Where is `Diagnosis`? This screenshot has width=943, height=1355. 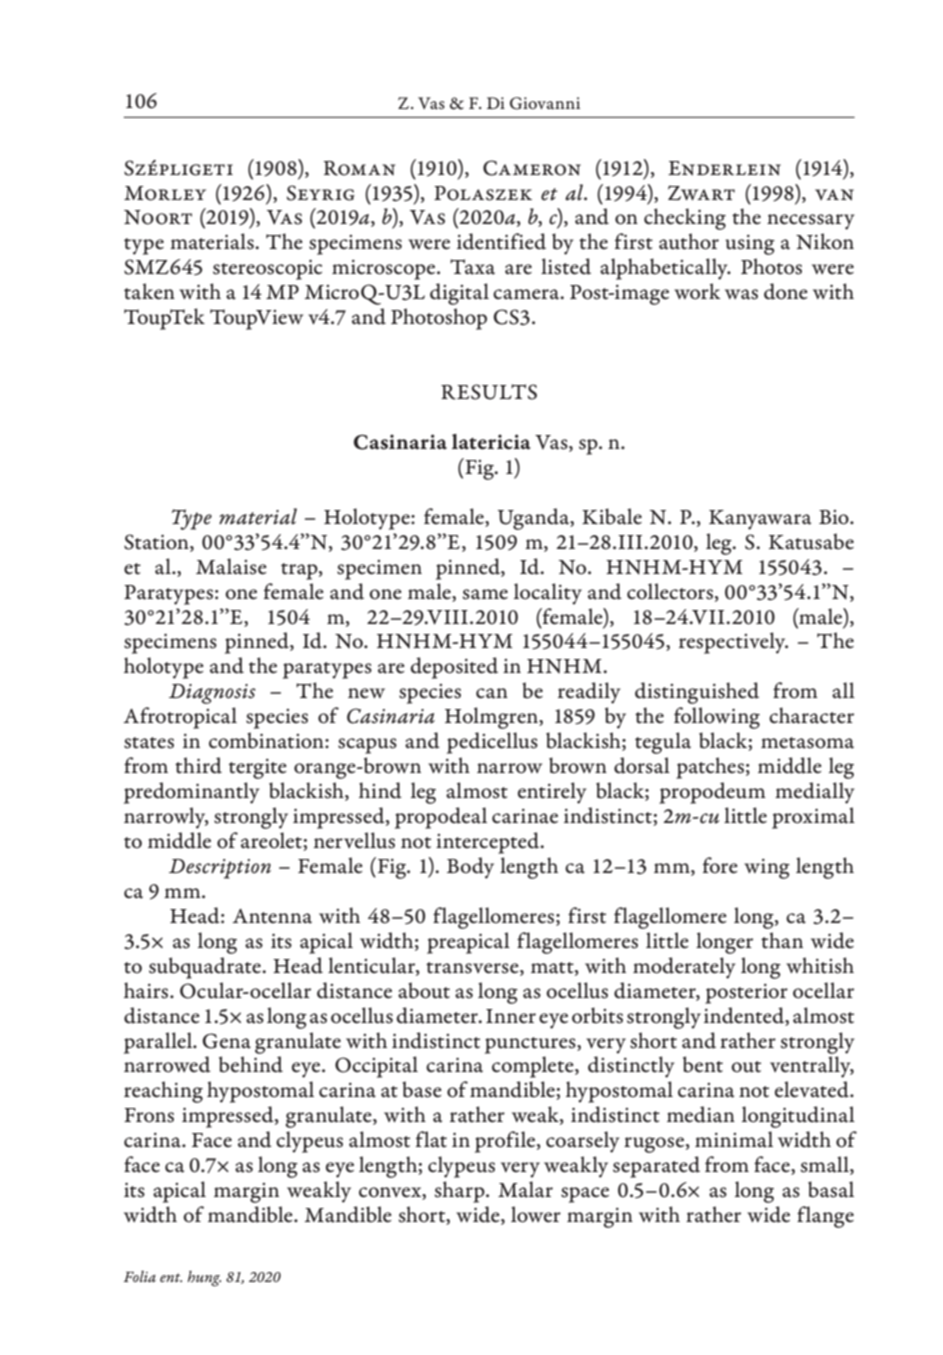 Diagnosis is located at coordinates (212, 694).
